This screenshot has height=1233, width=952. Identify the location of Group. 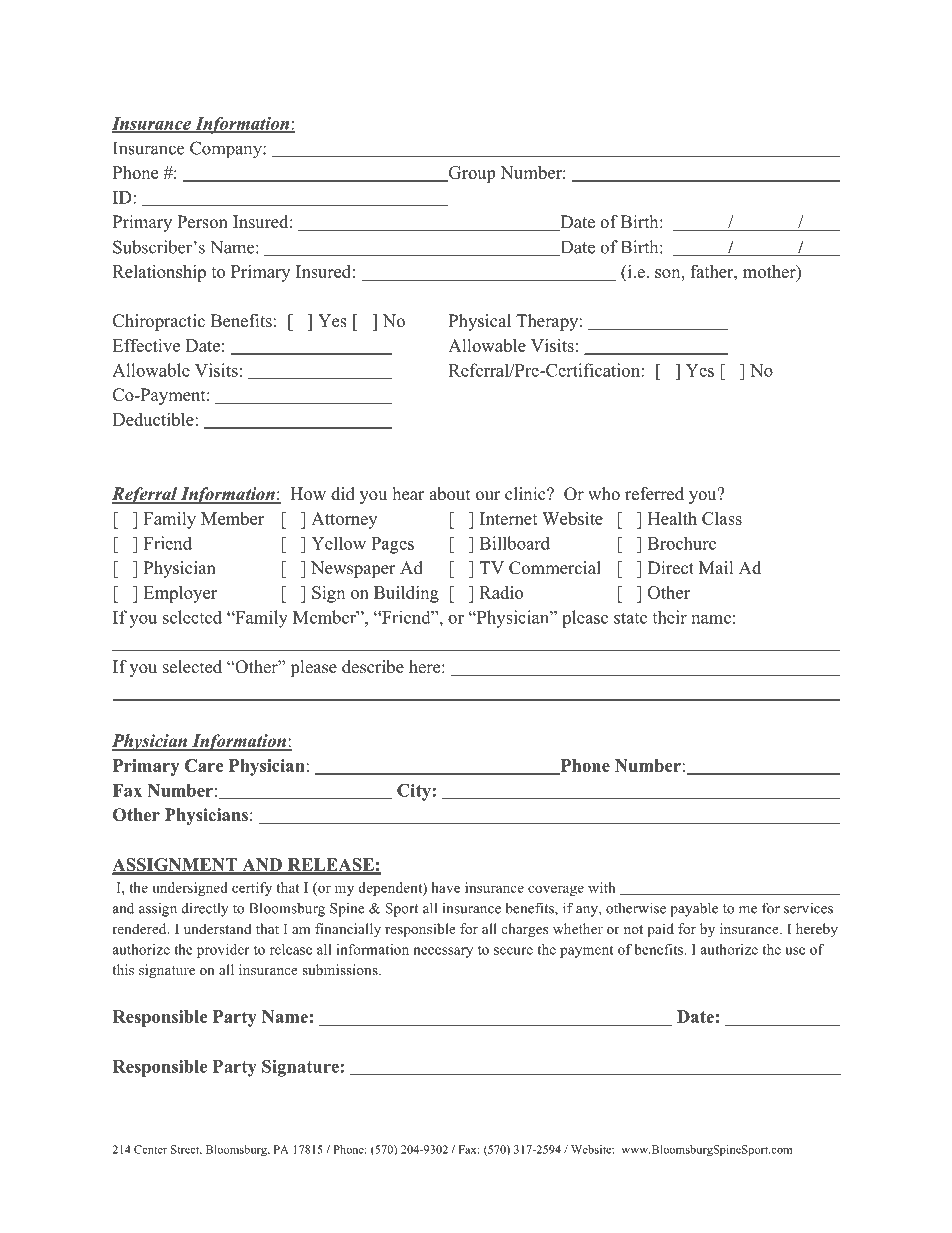
(470, 174).
